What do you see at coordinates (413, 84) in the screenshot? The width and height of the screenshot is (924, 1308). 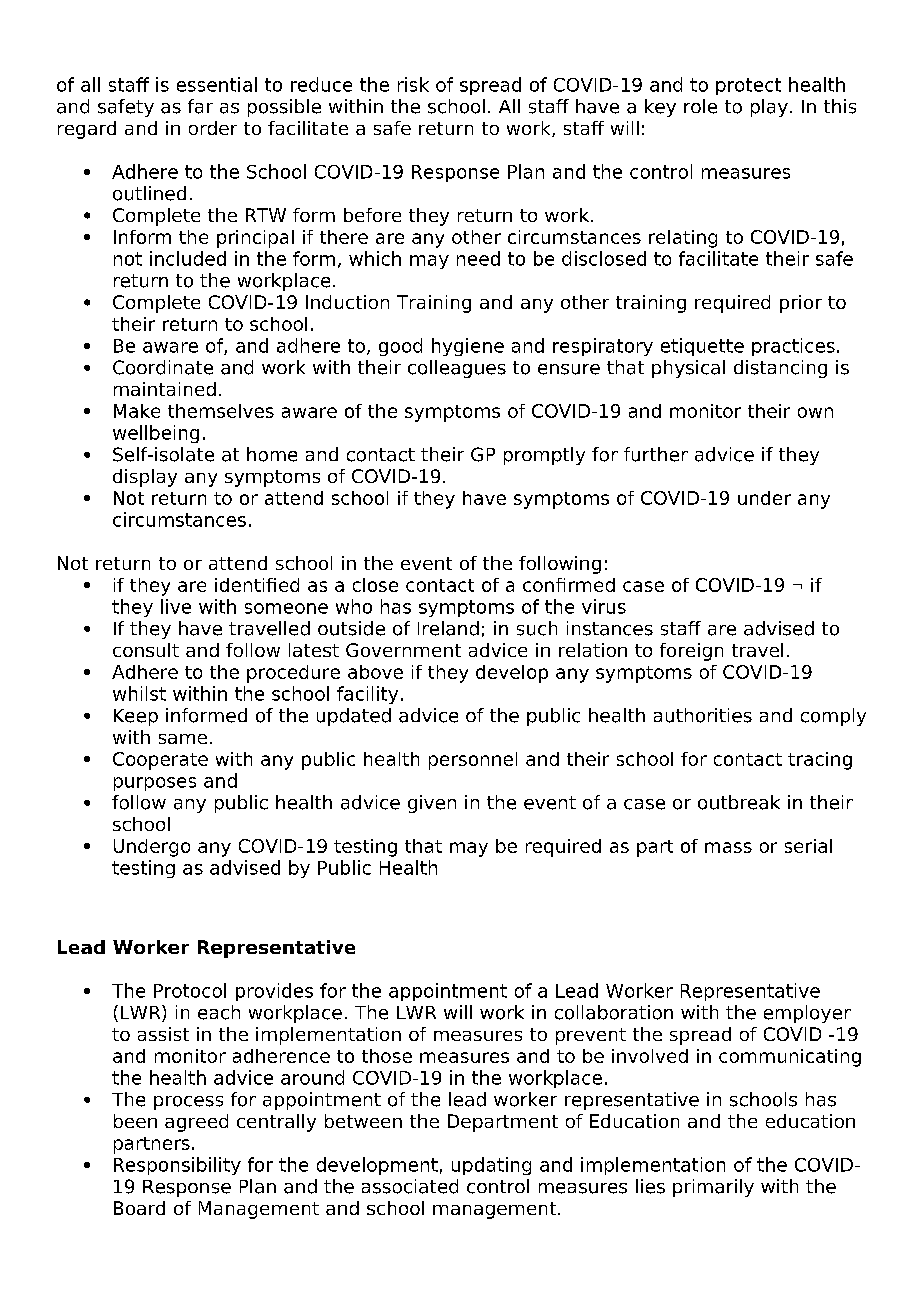 I see `risk` at bounding box center [413, 84].
